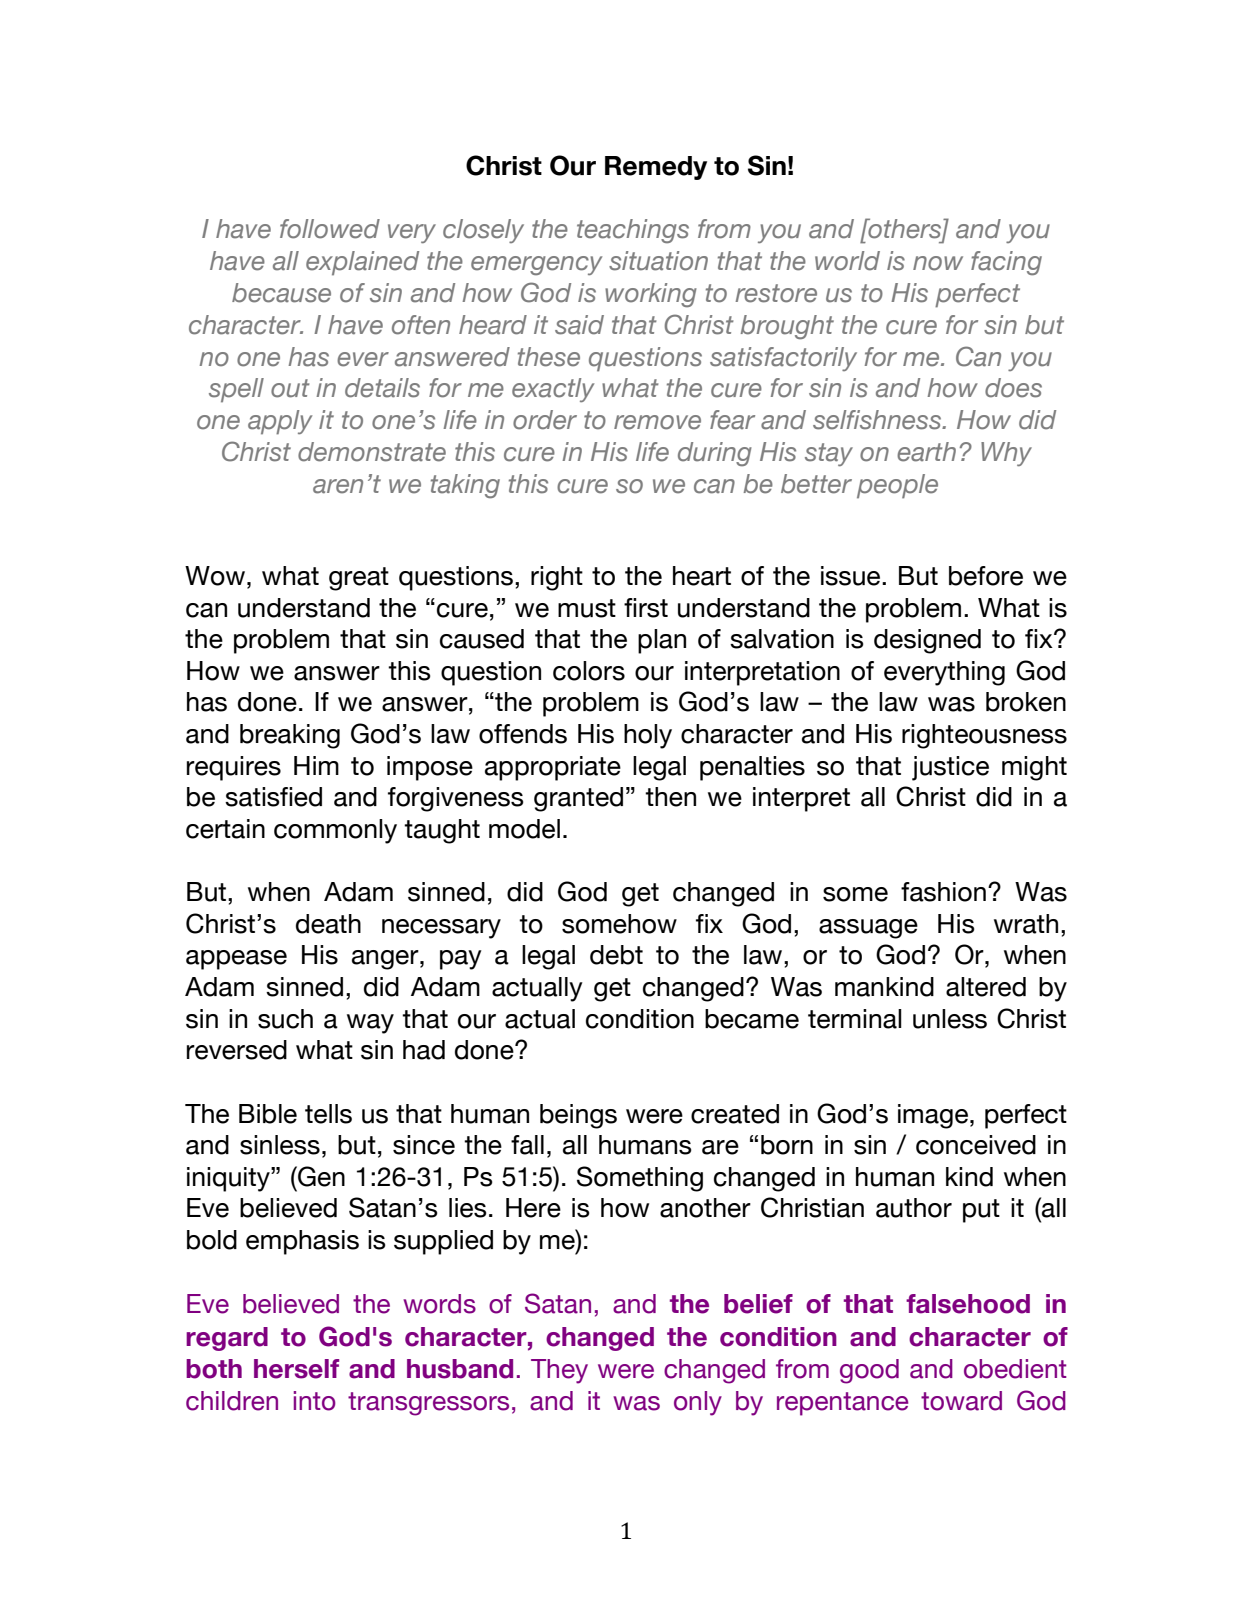 The height and width of the document is (1616, 1249). Describe the element at coordinates (316, 765) in the document. I see `Him` at that location.
